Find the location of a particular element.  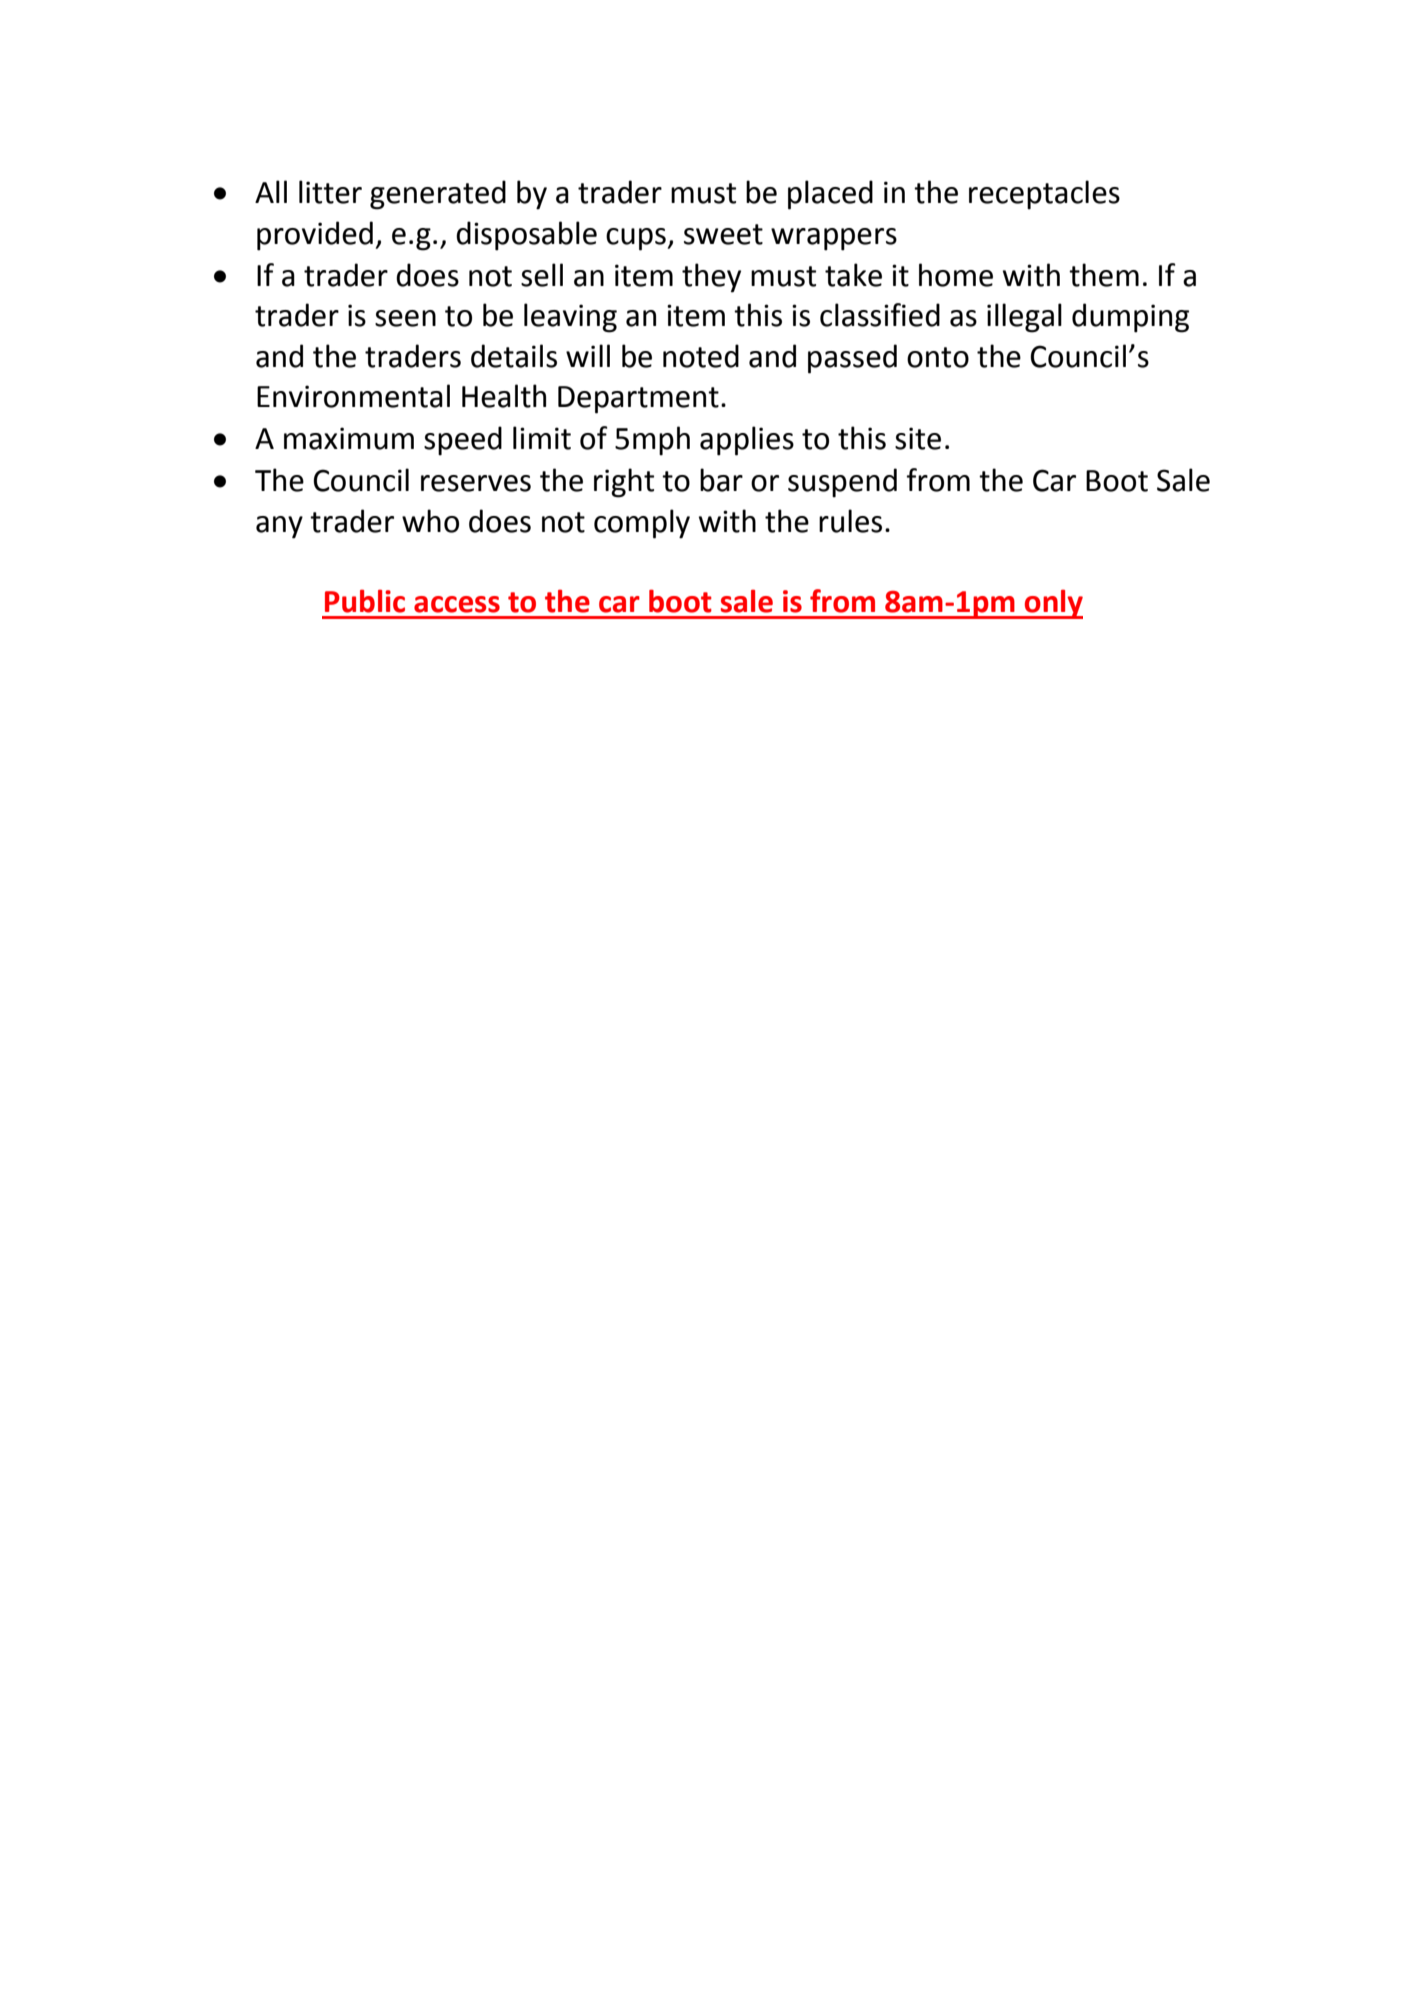

sweet is located at coordinates (723, 234).
